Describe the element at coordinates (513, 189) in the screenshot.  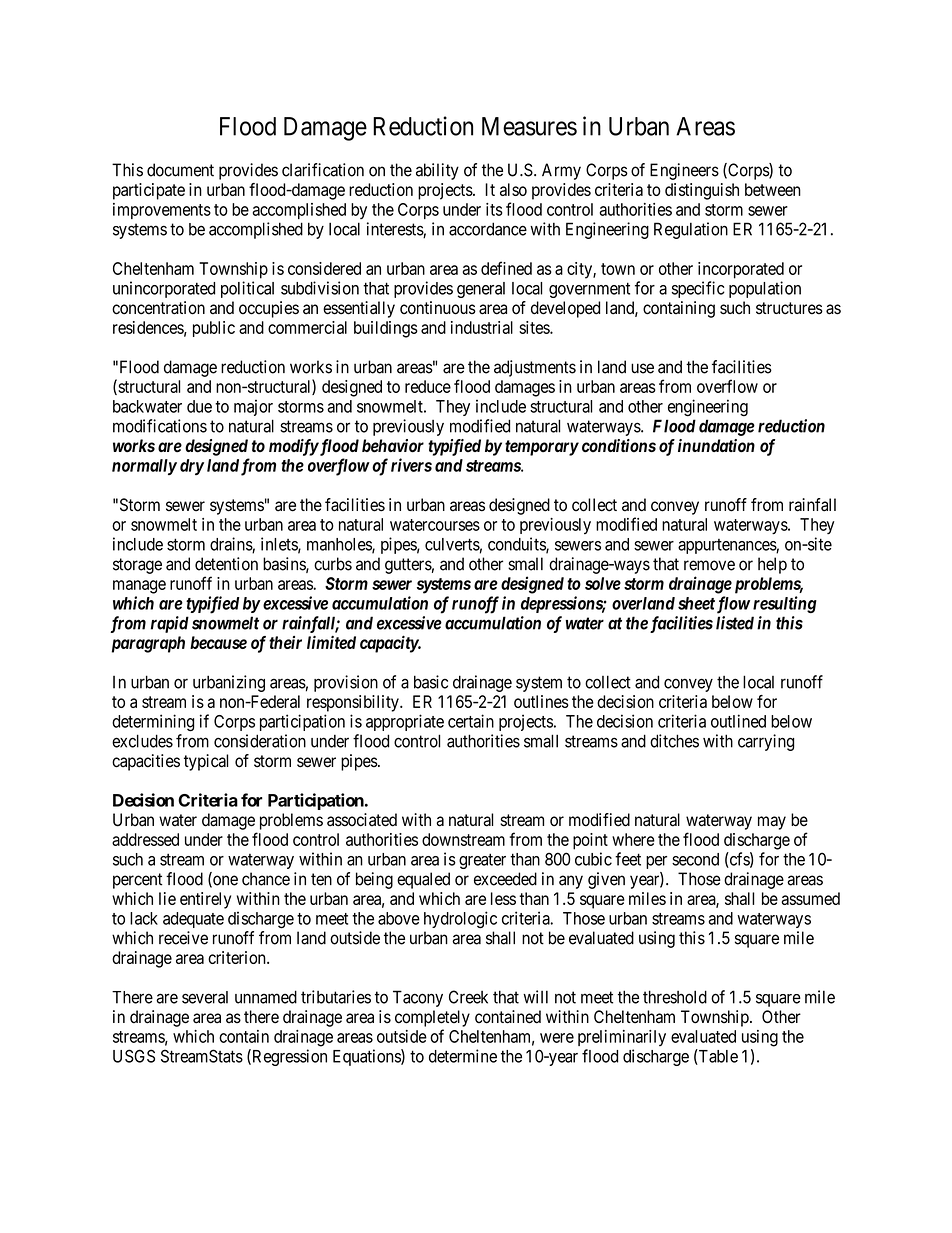
I see `also` at that location.
